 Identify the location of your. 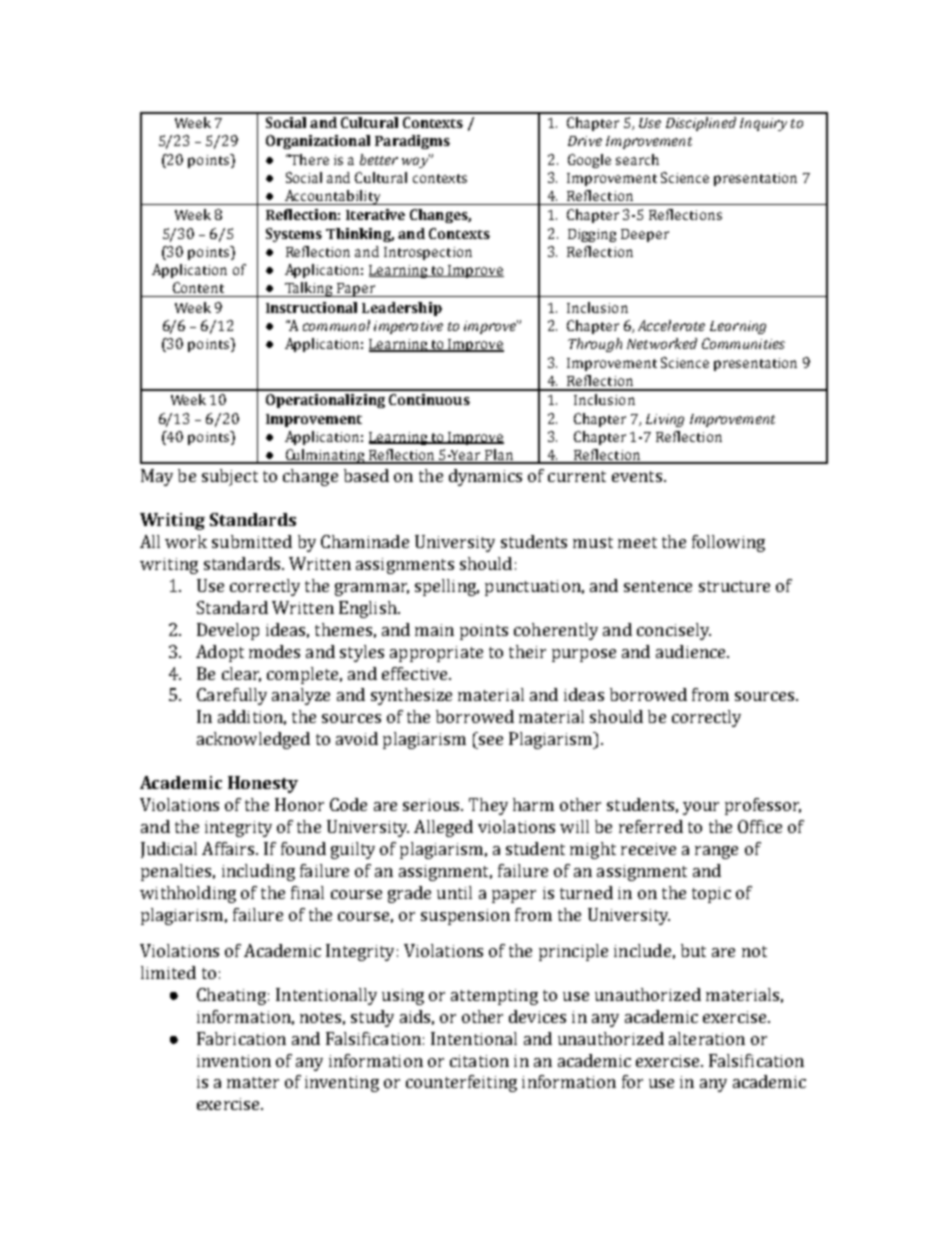
(701, 808).
